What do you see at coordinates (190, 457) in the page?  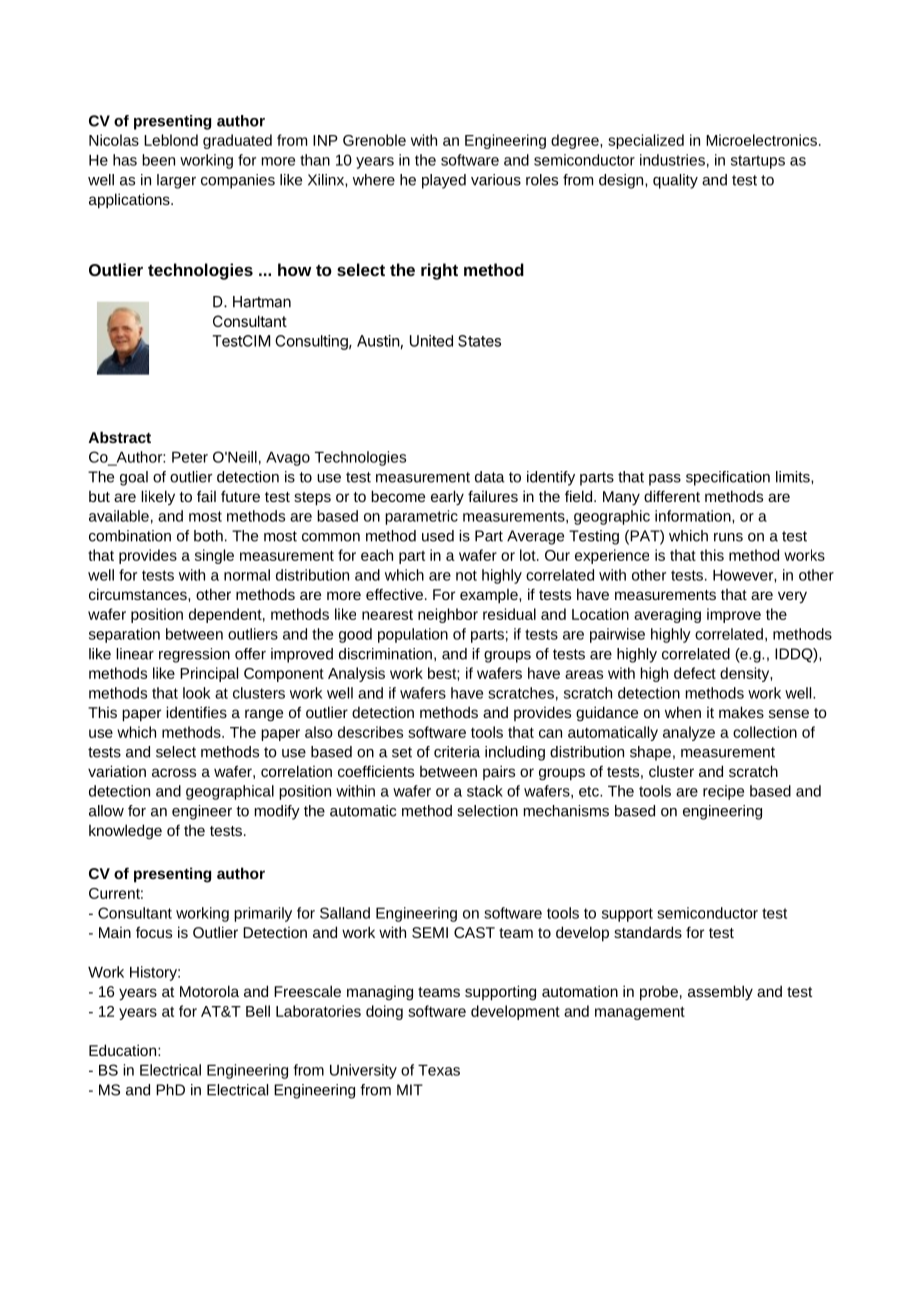 I see `Peter` at bounding box center [190, 457].
